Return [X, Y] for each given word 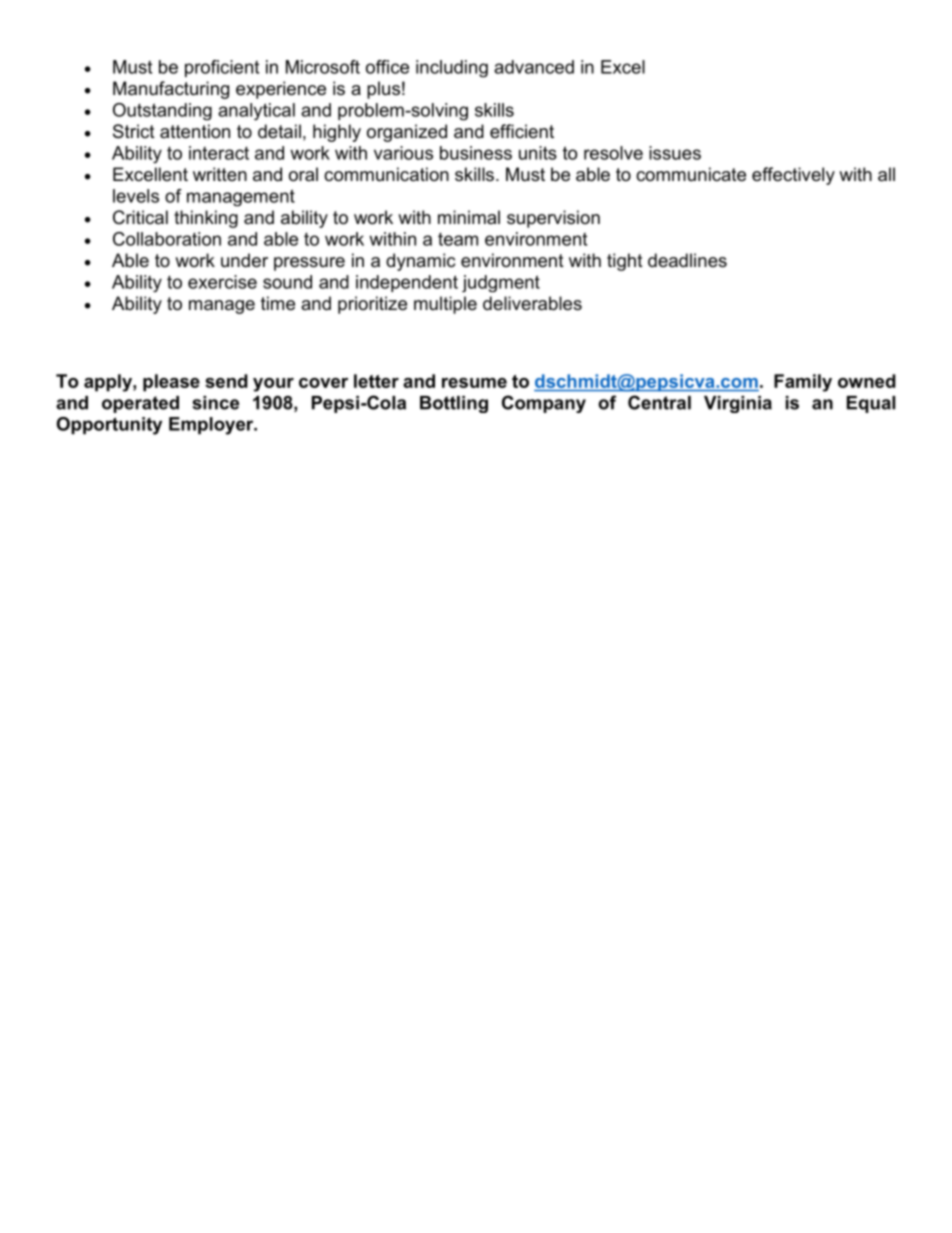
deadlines [687, 260]
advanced [534, 67]
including [452, 69]
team [458, 239]
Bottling [454, 404]
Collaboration [167, 239]
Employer [212, 426]
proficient [222, 68]
